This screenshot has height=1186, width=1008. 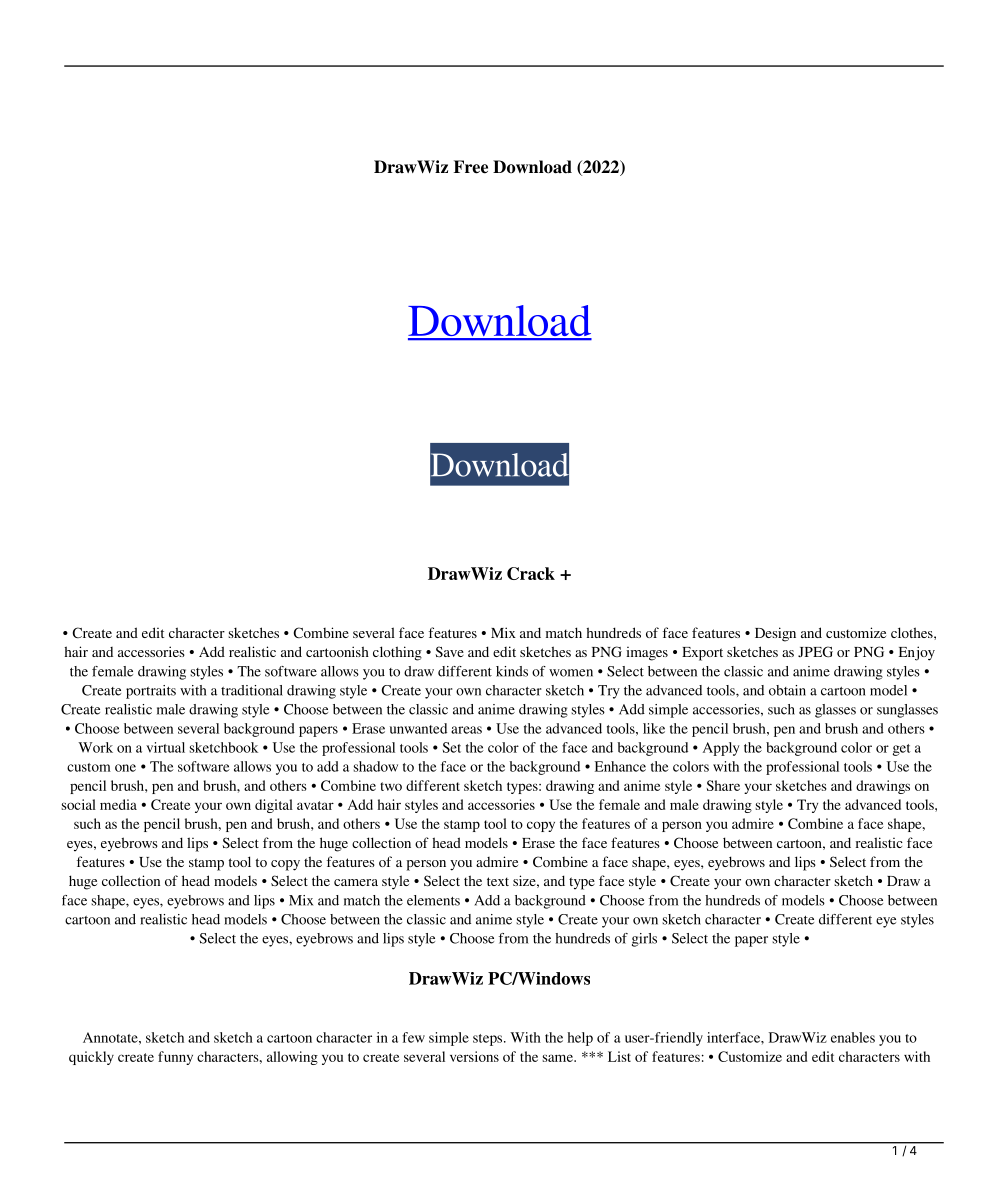 I want to click on portraits, so click(x=151, y=692).
